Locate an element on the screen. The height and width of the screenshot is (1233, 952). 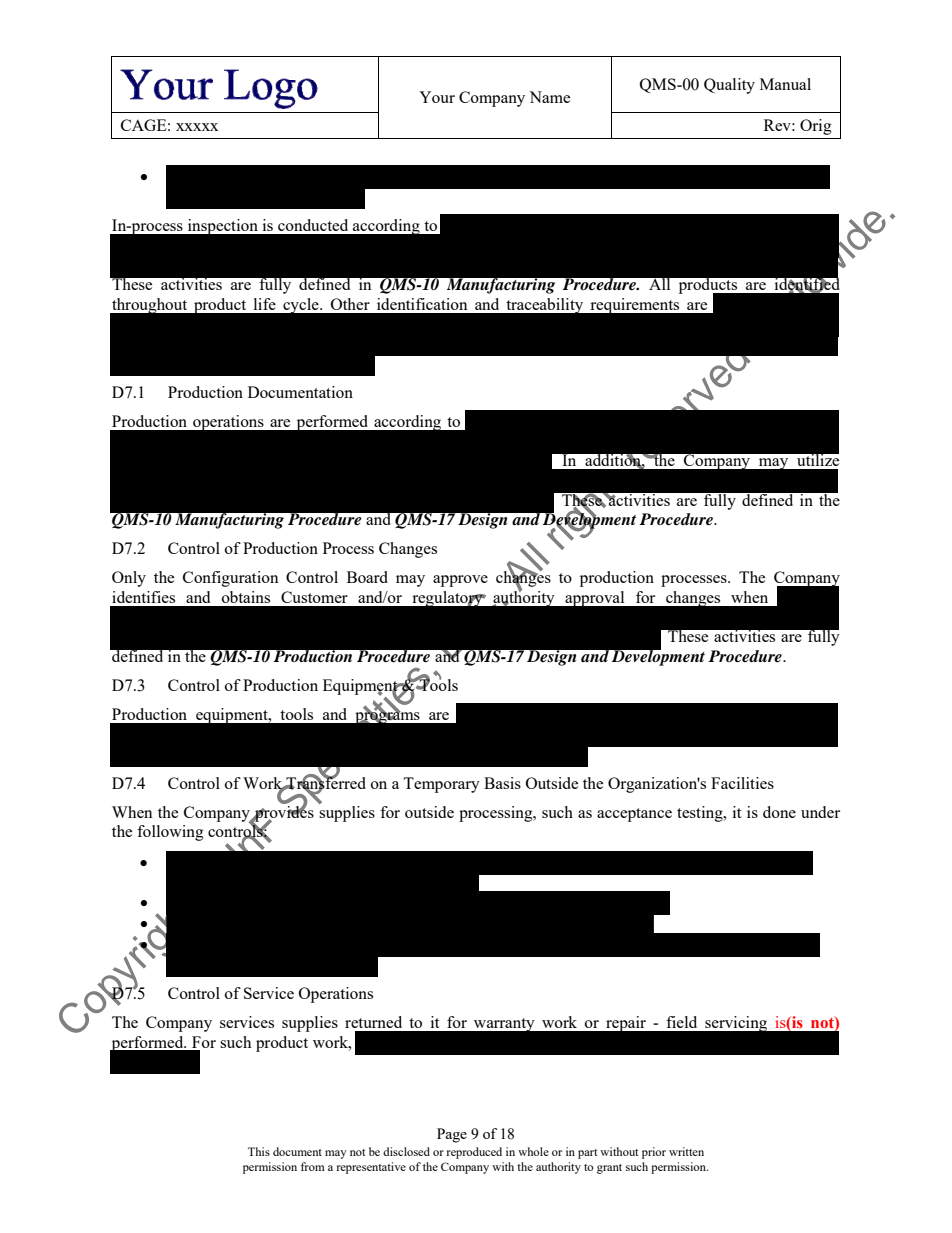
Your is located at coordinates (437, 97).
